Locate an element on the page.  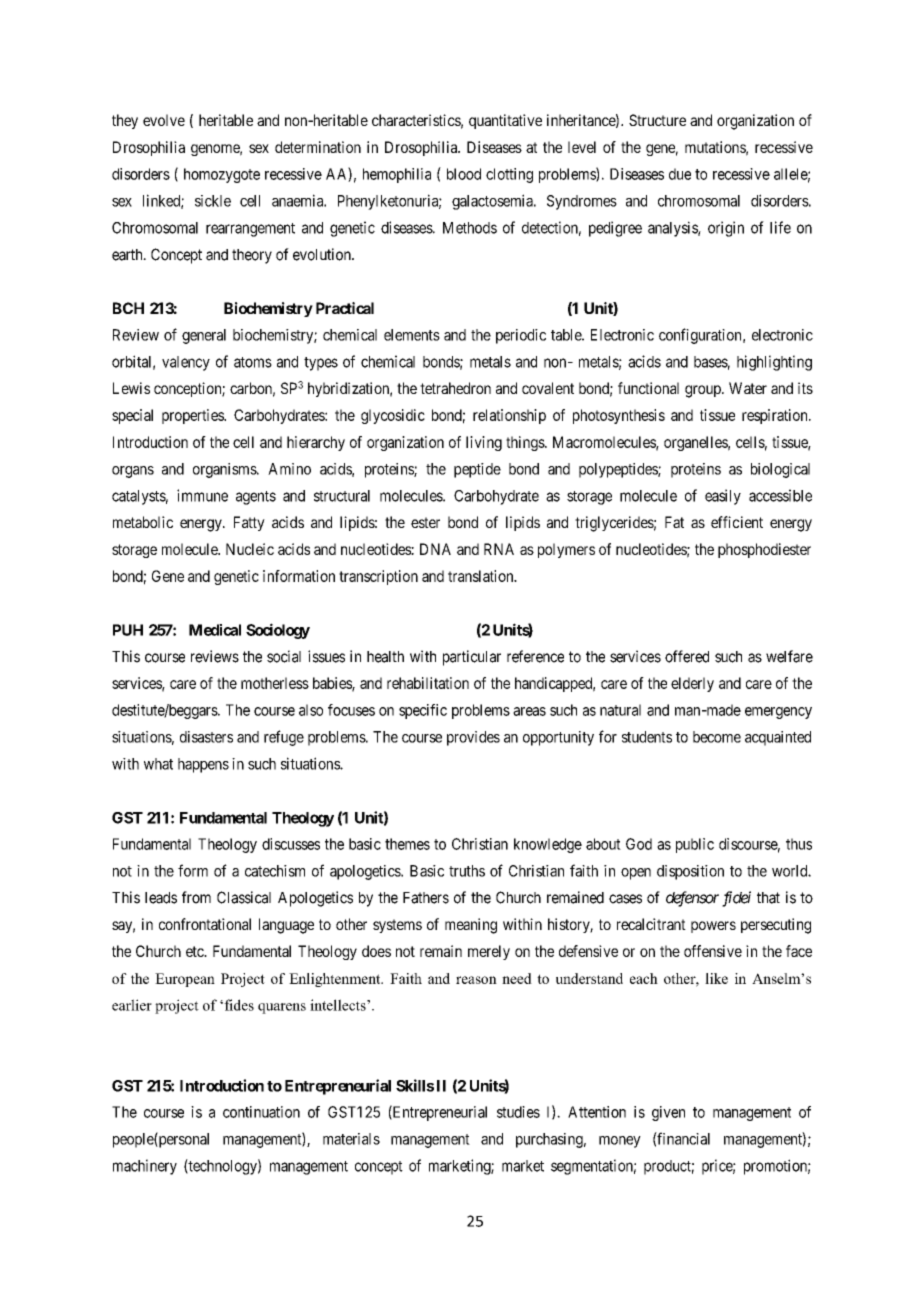
evolve is located at coordinates (164, 120).
